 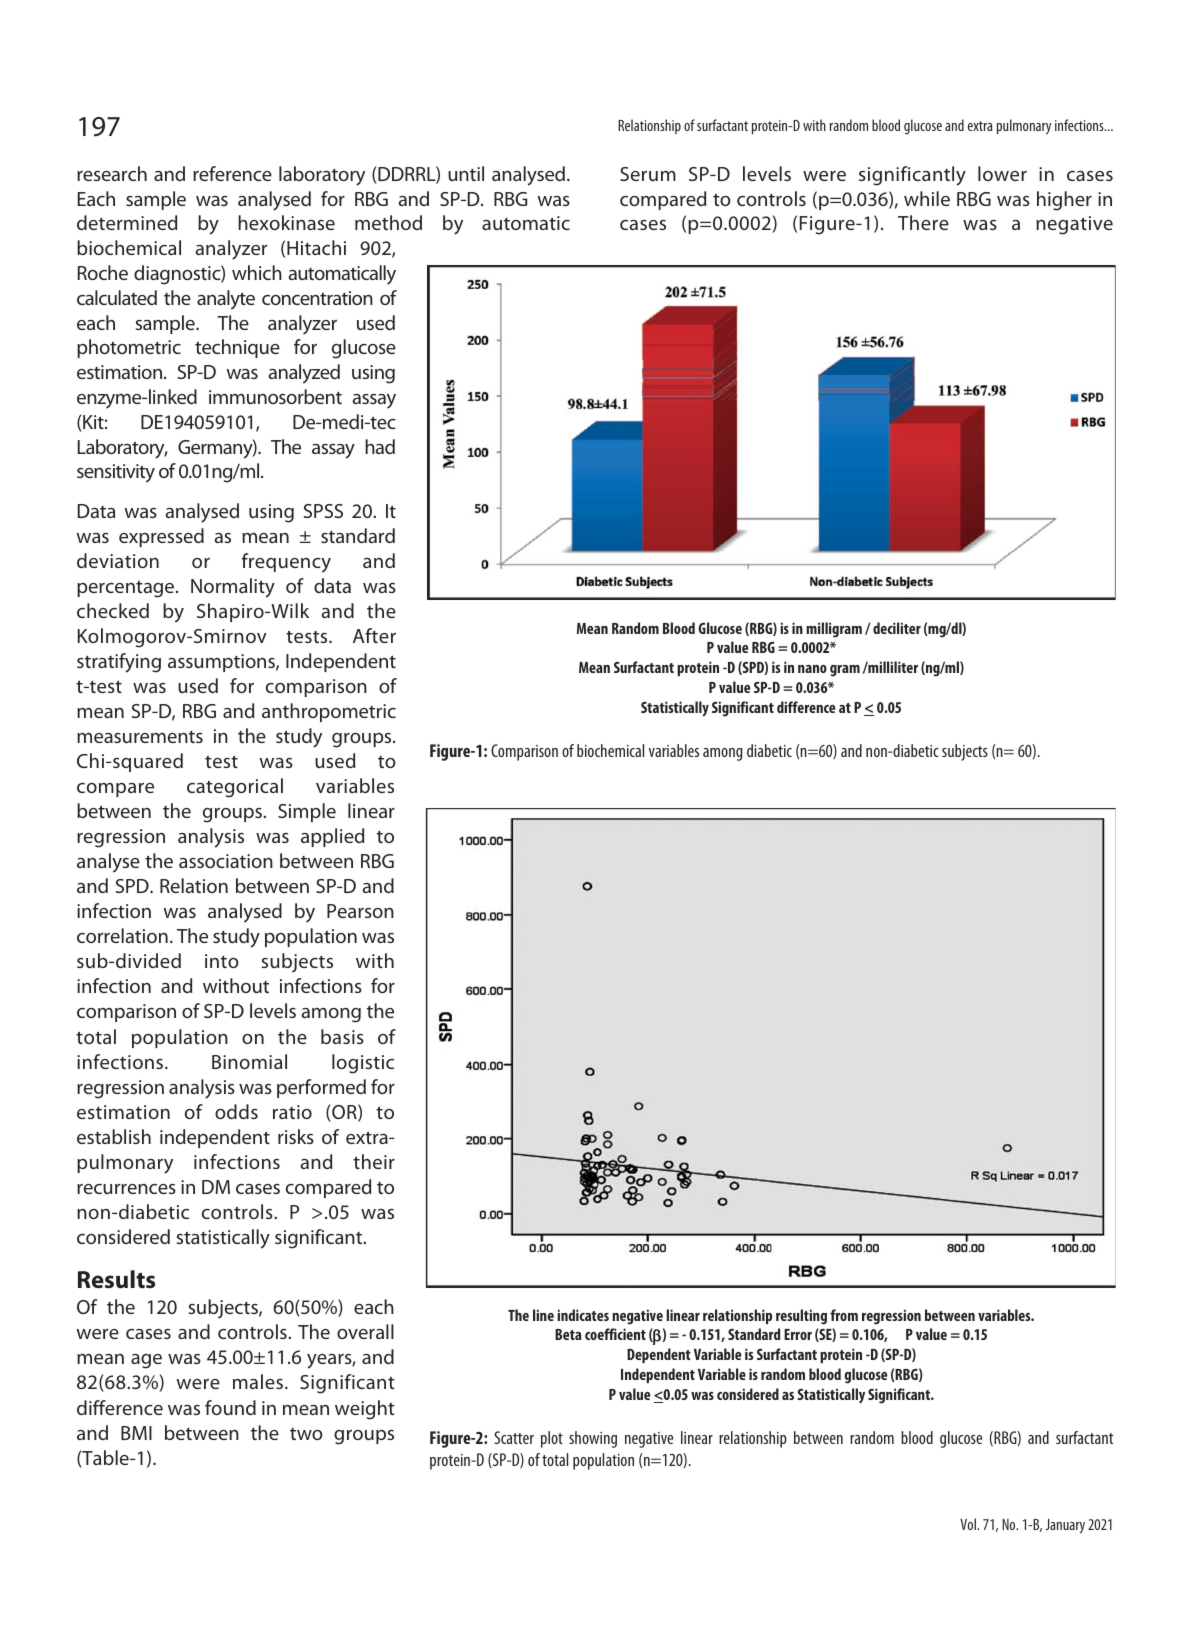 What do you see at coordinates (648, 174) in the document?
I see `Serum` at bounding box center [648, 174].
